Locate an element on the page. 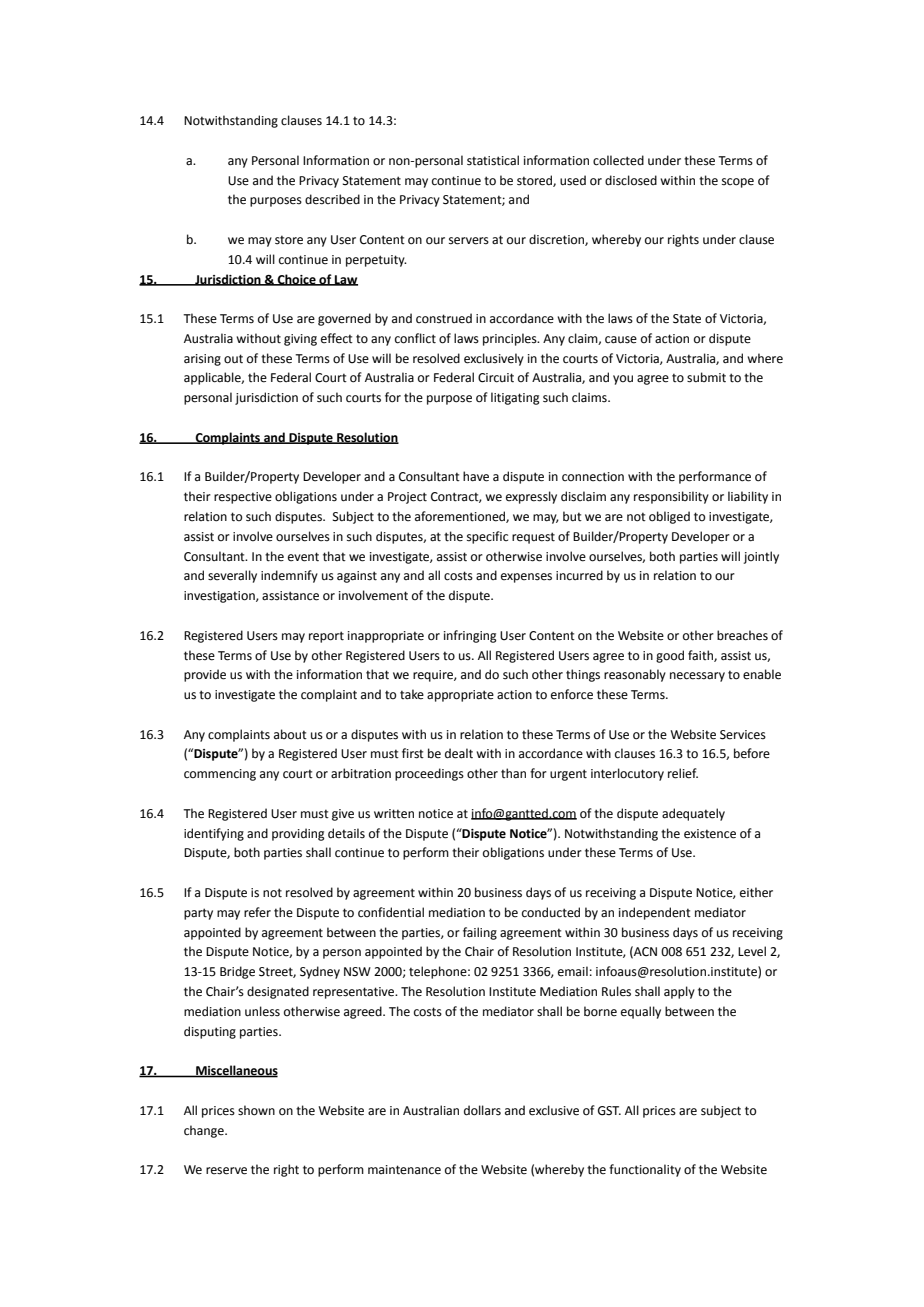 This image has height=1307, width=924. dollars is located at coordinates (482, 1110).
